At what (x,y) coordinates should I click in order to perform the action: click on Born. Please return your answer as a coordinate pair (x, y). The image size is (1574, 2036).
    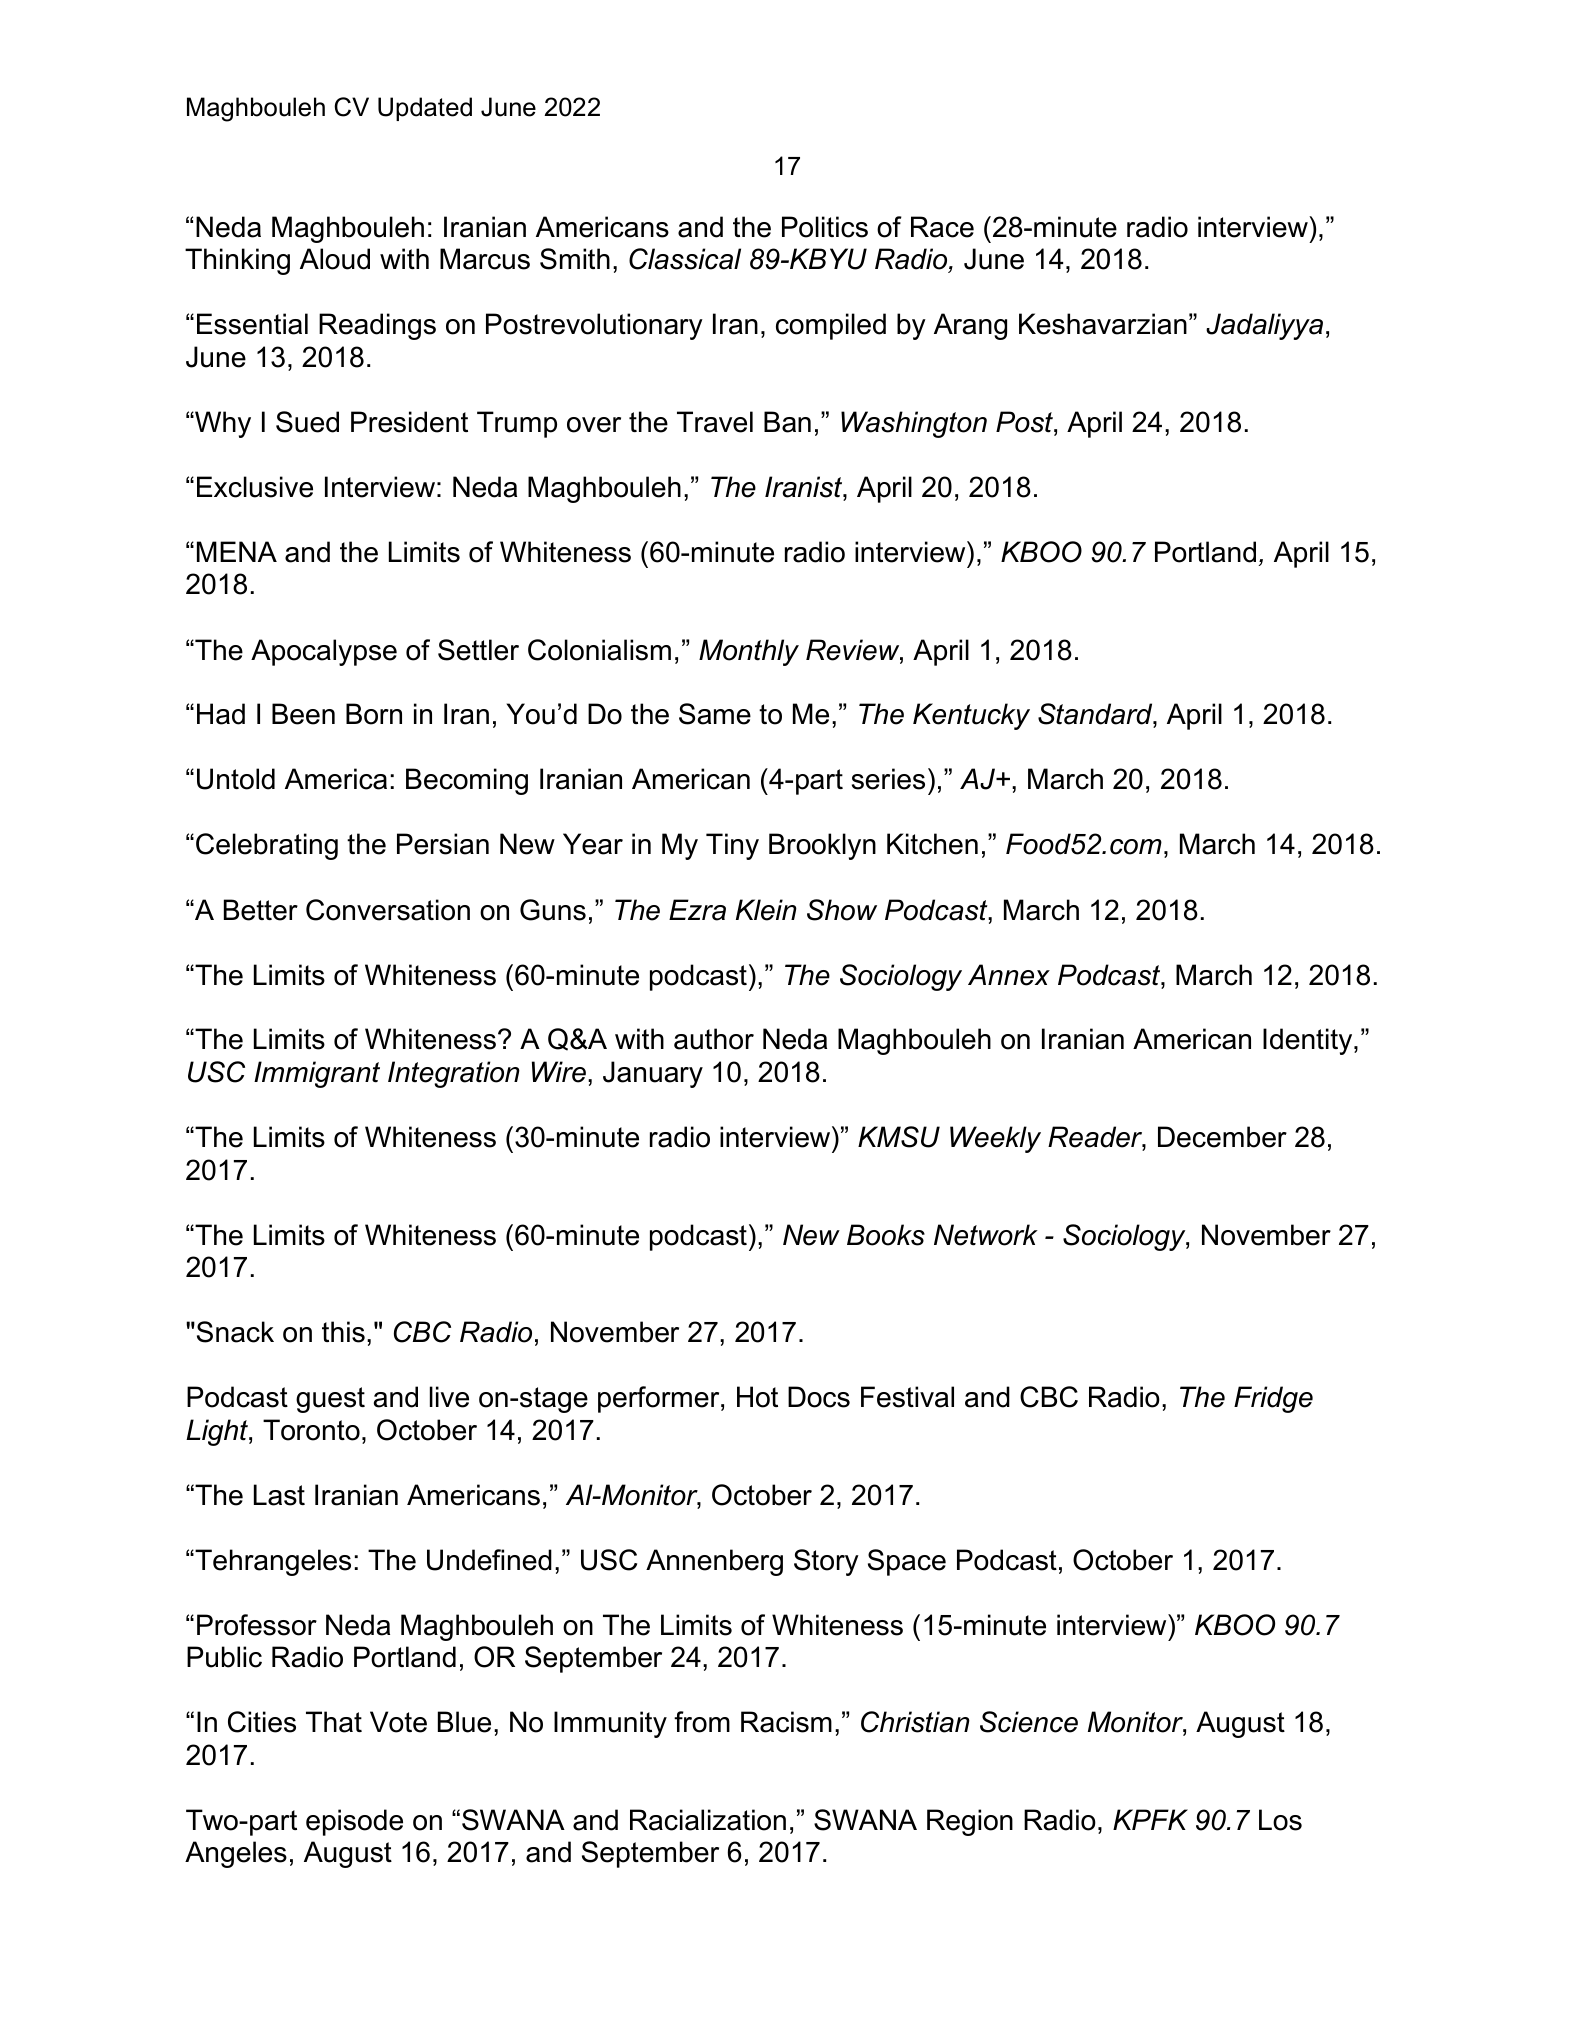
    Looking at the image, I should click on (374, 714).
